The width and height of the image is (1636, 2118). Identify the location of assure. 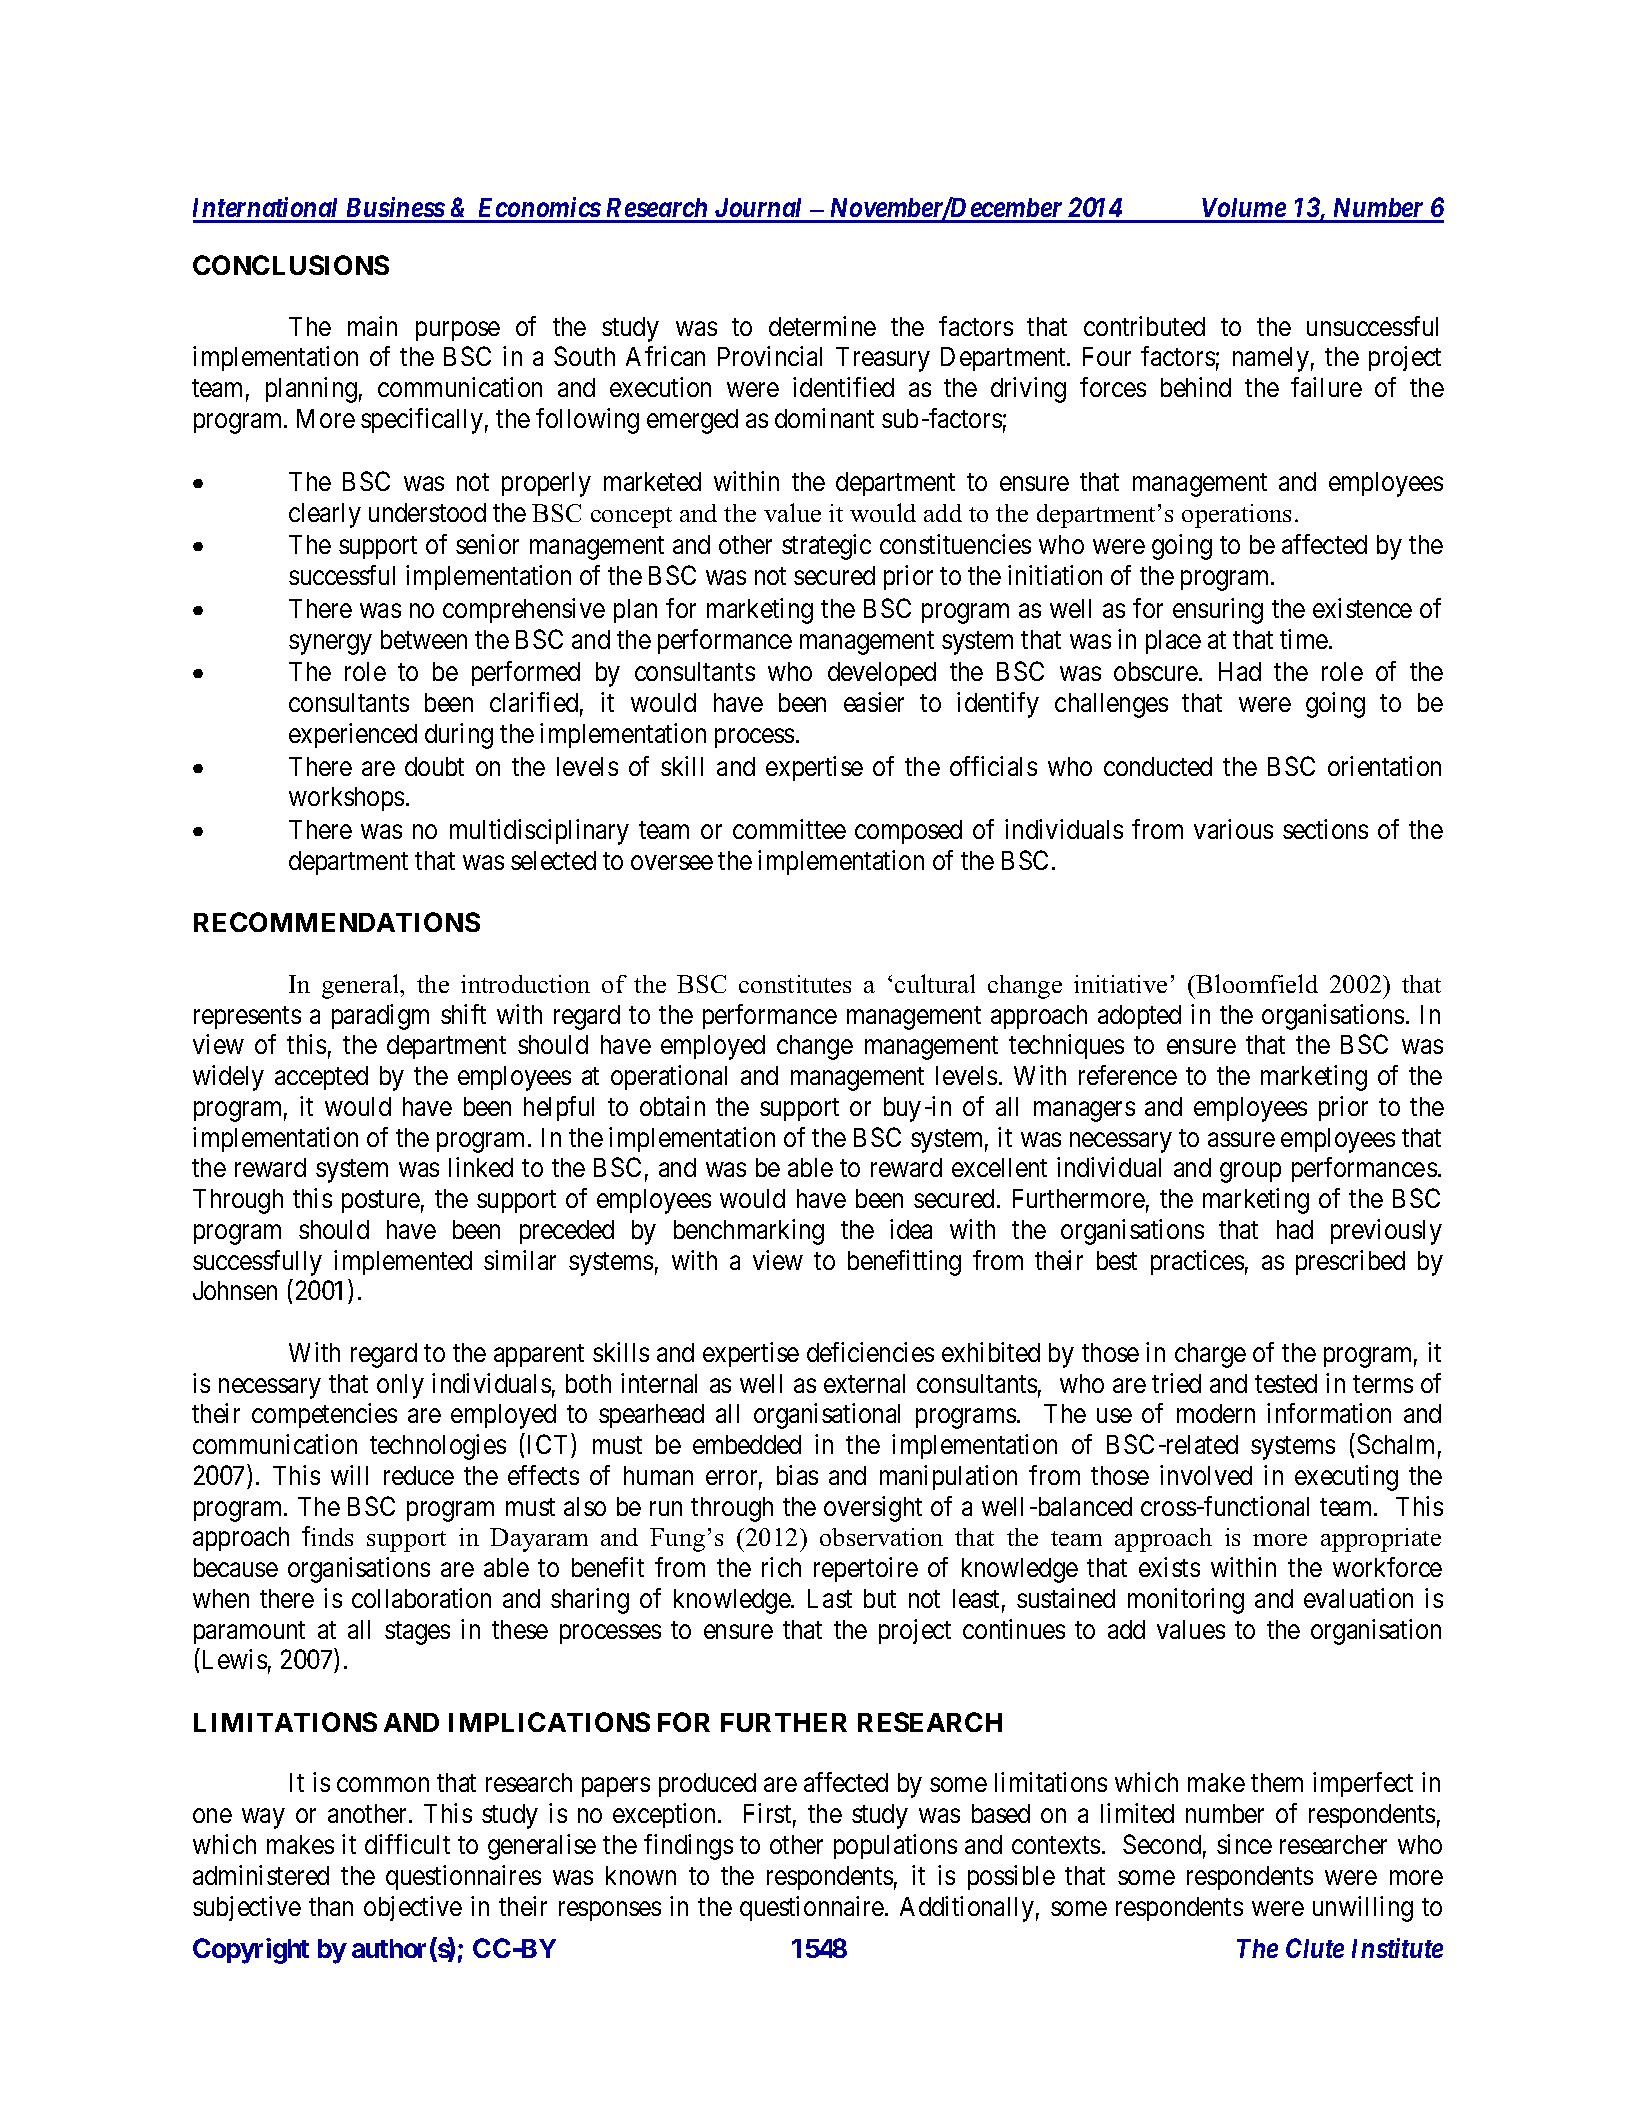
(1241, 1139).
